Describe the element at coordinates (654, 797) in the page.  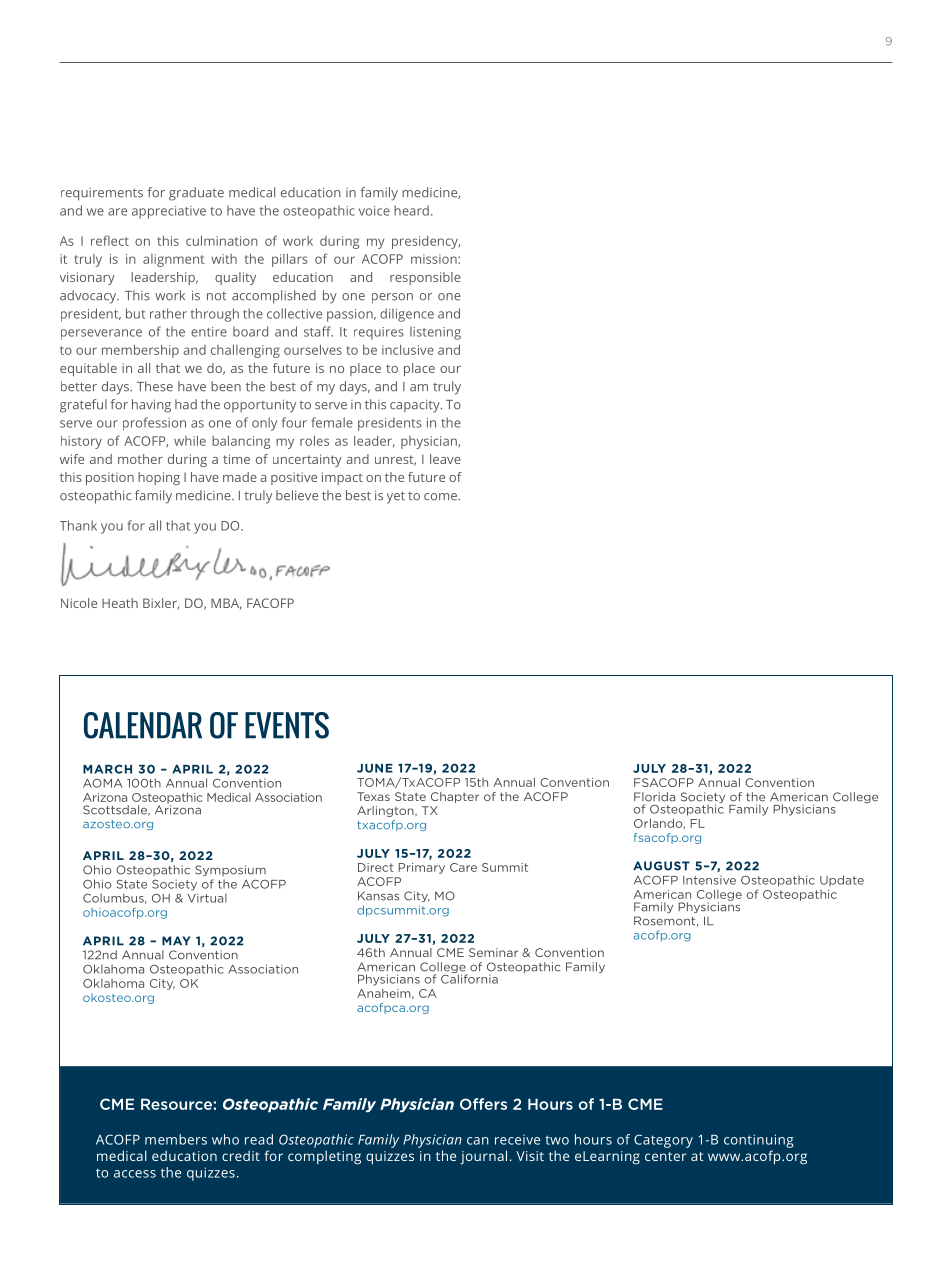
I see `Florida` at that location.
